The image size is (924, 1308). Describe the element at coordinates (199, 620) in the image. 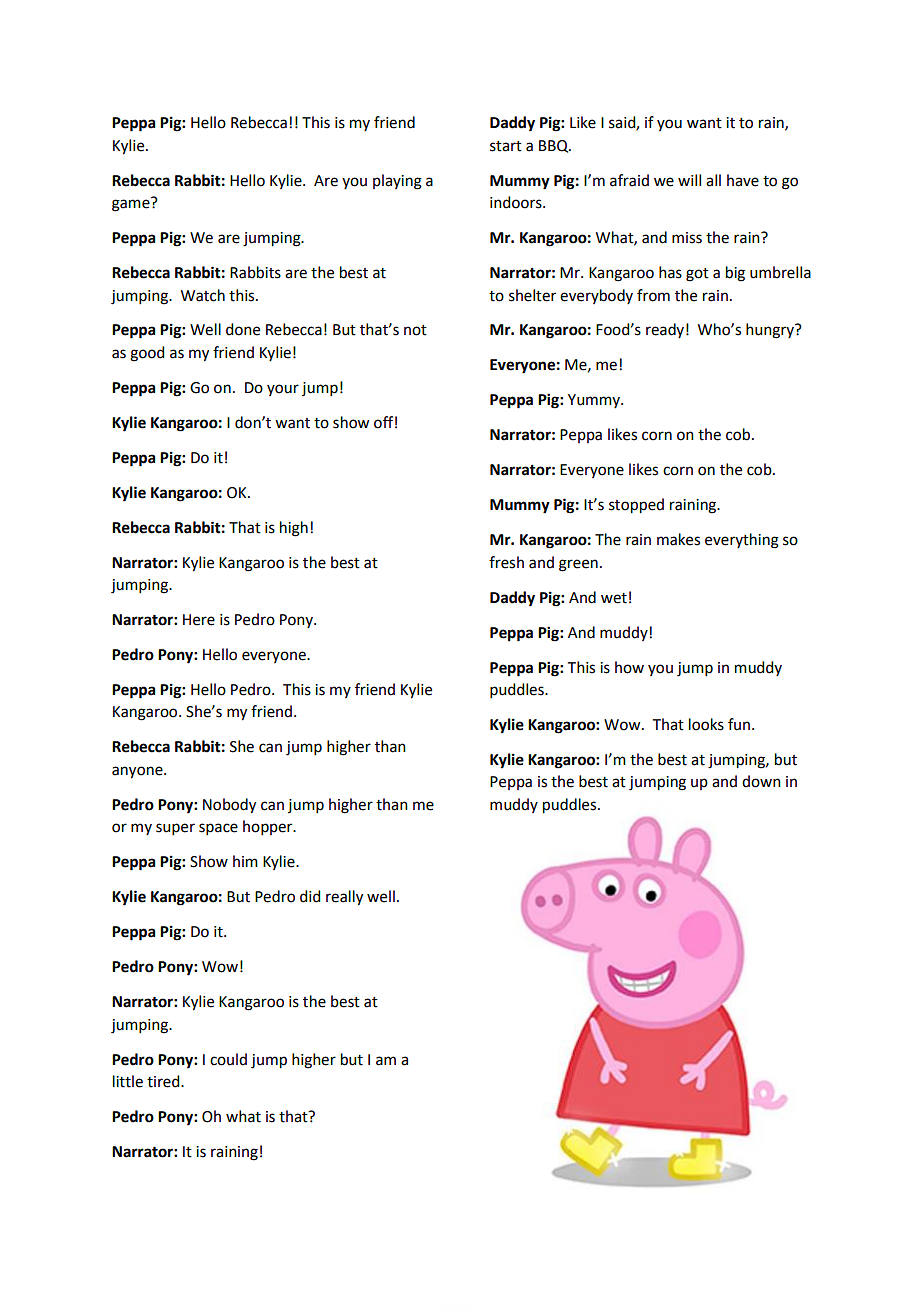

I see `Here` at that location.
